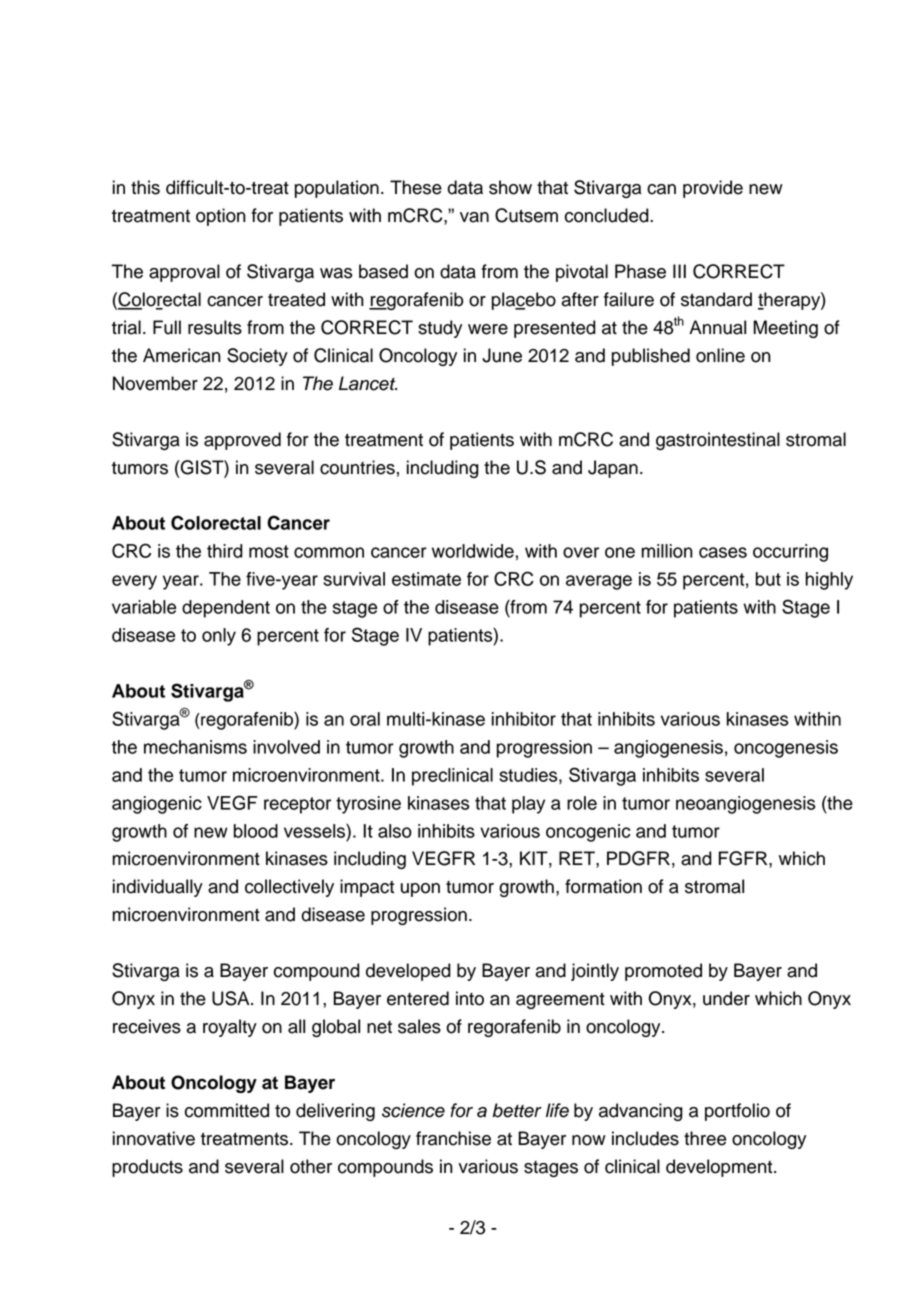 This image has width=924, height=1308. Describe the element at coordinates (221, 217) in the image. I see `option` at that location.
